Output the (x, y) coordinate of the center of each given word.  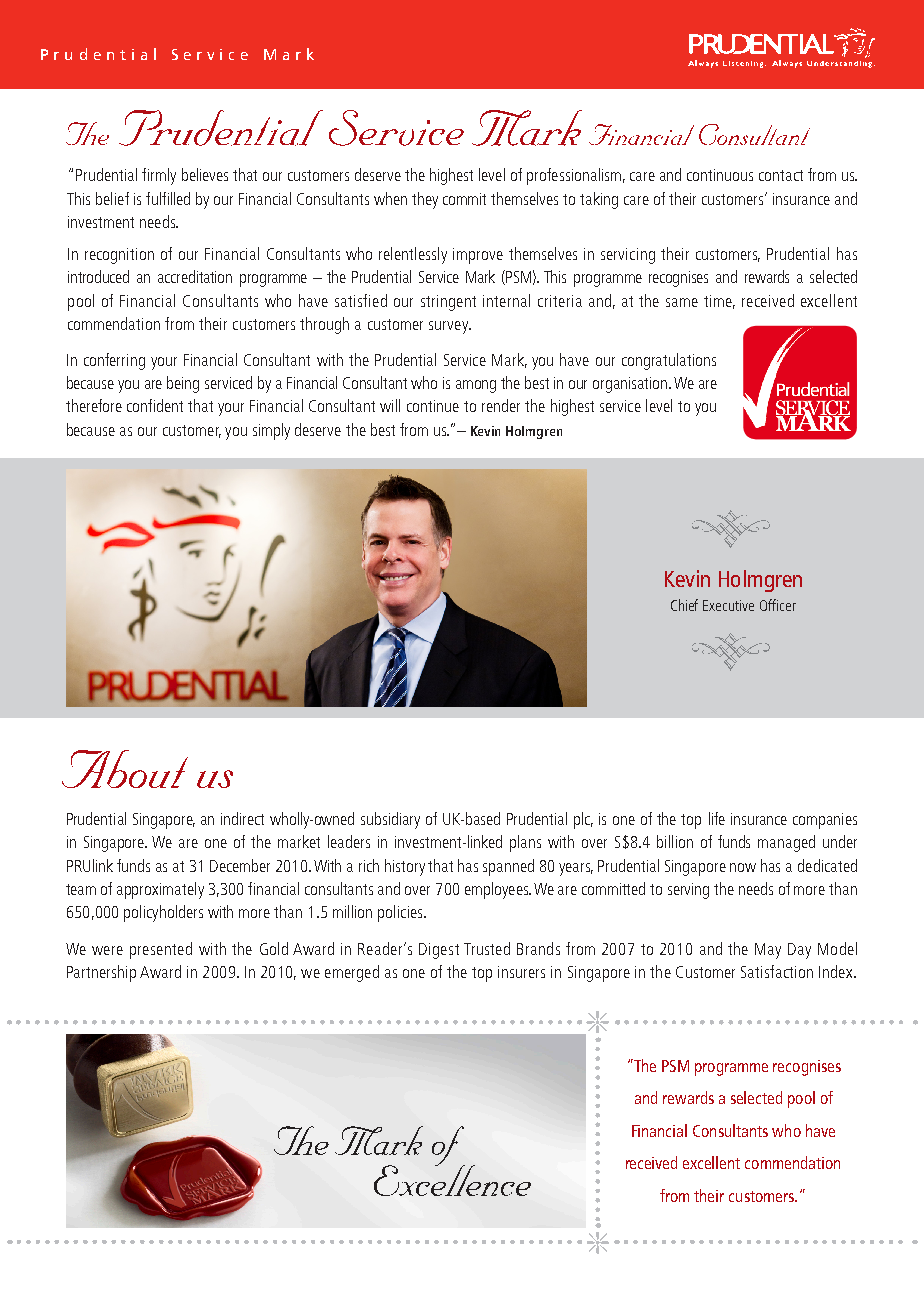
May (768, 951)
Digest (439, 951)
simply (271, 431)
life (717, 818)
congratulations (669, 361)
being (183, 384)
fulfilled (168, 198)
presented (161, 950)
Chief (684, 605)
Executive (728, 605)
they (425, 200)
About (125, 769)
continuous (720, 175)
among (476, 386)
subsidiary (390, 820)
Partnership (101, 973)
